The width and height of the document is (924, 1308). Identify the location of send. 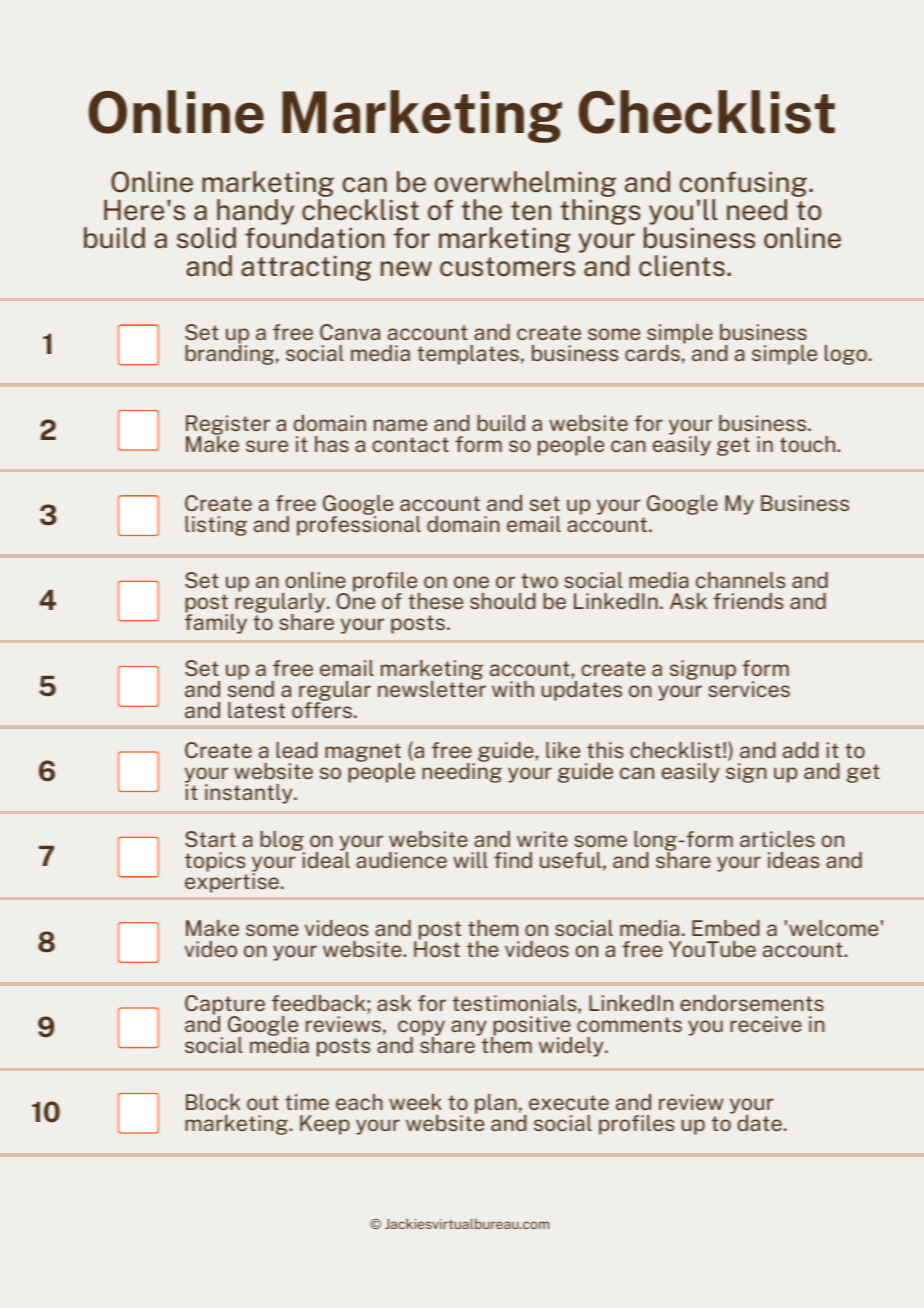
(251, 688).
